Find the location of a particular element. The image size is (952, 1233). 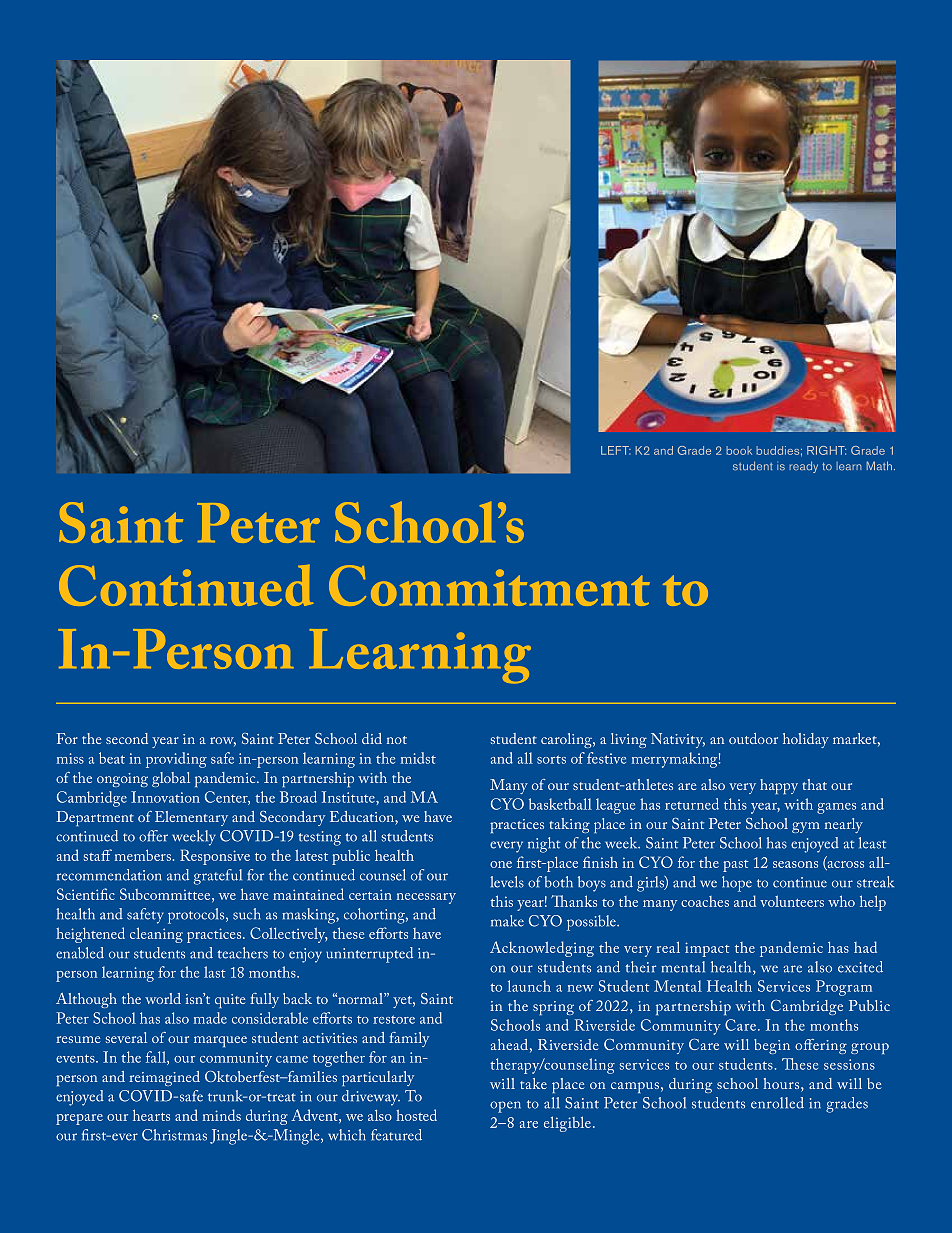

hearts is located at coordinates (151, 1115).
